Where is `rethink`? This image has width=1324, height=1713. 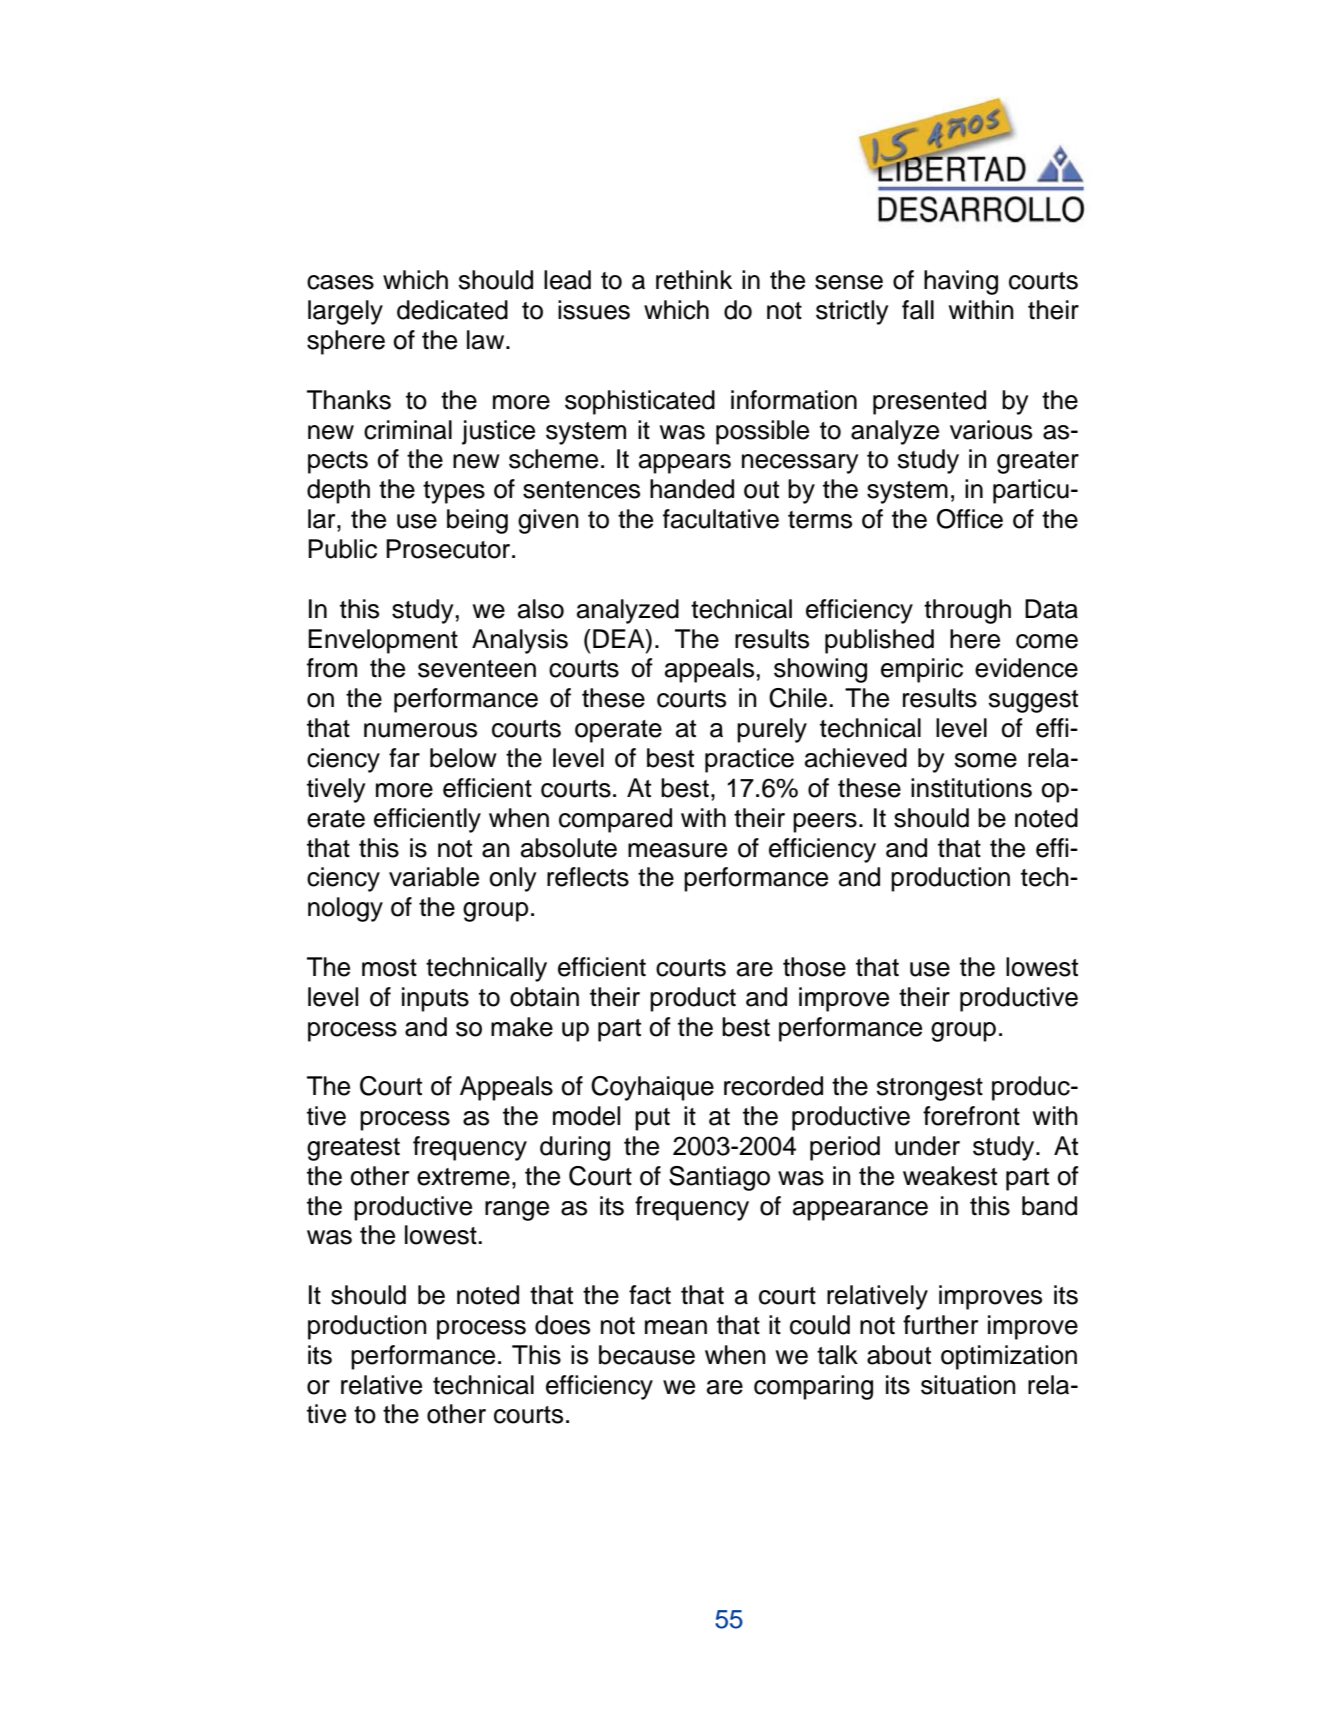 rethink is located at coordinates (694, 280).
